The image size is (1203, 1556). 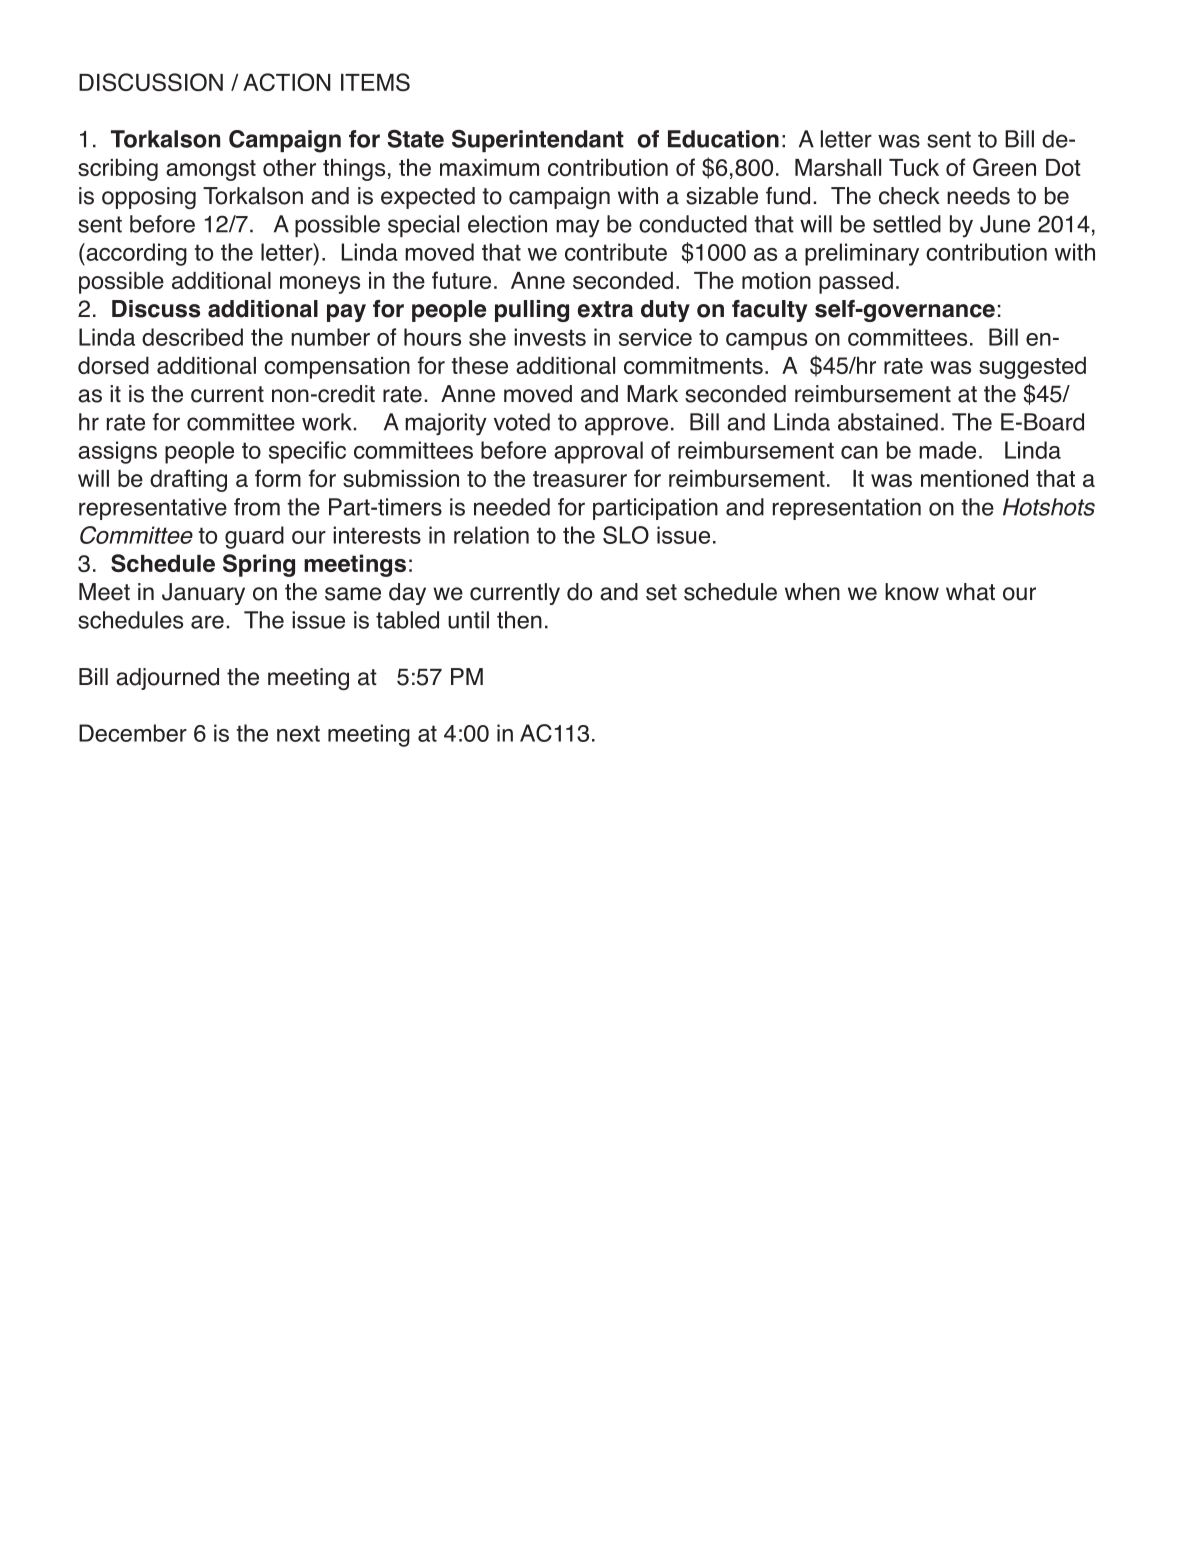 I want to click on Education, so click(x=723, y=139).
